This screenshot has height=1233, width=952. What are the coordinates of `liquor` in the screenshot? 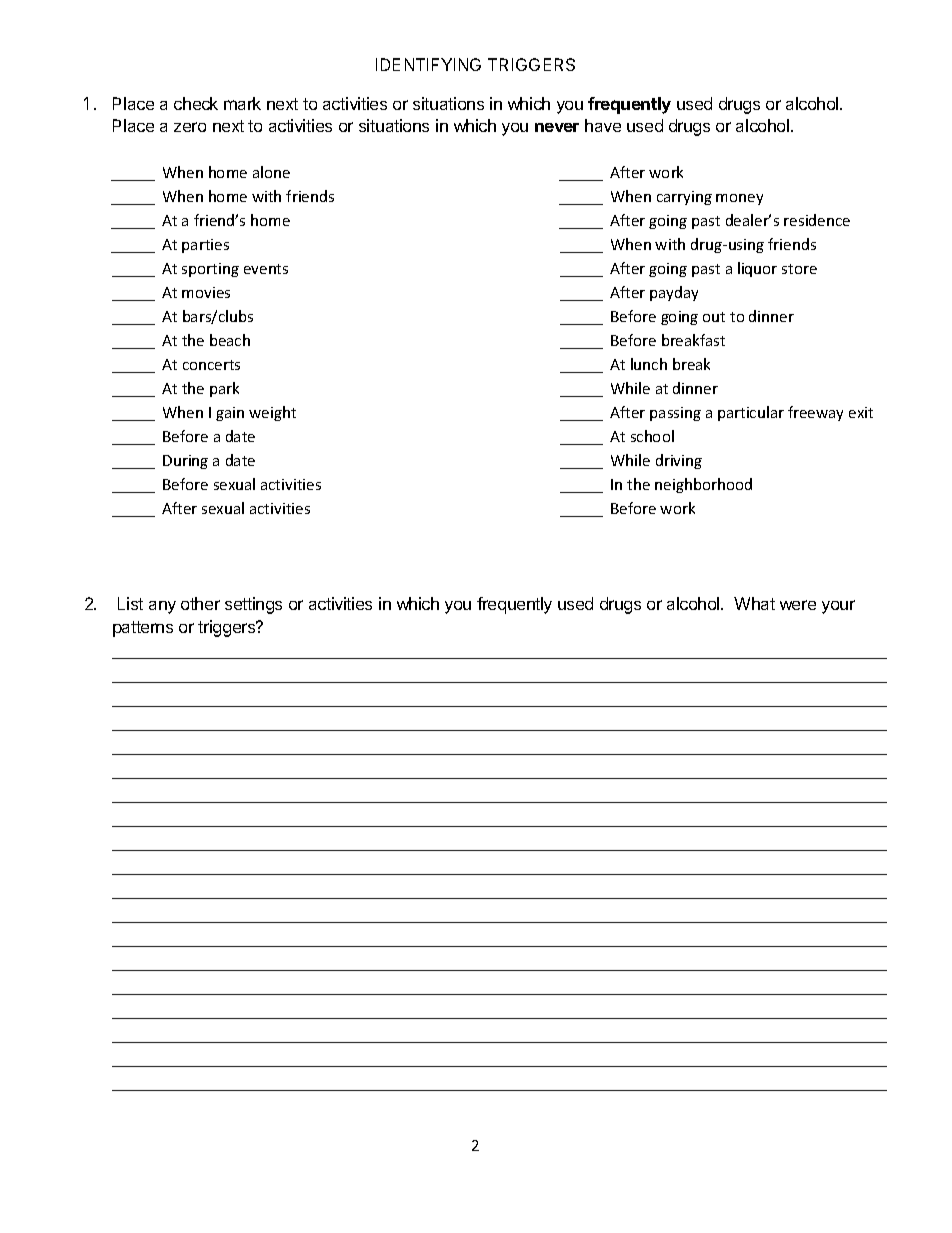 It's located at (757, 269).
